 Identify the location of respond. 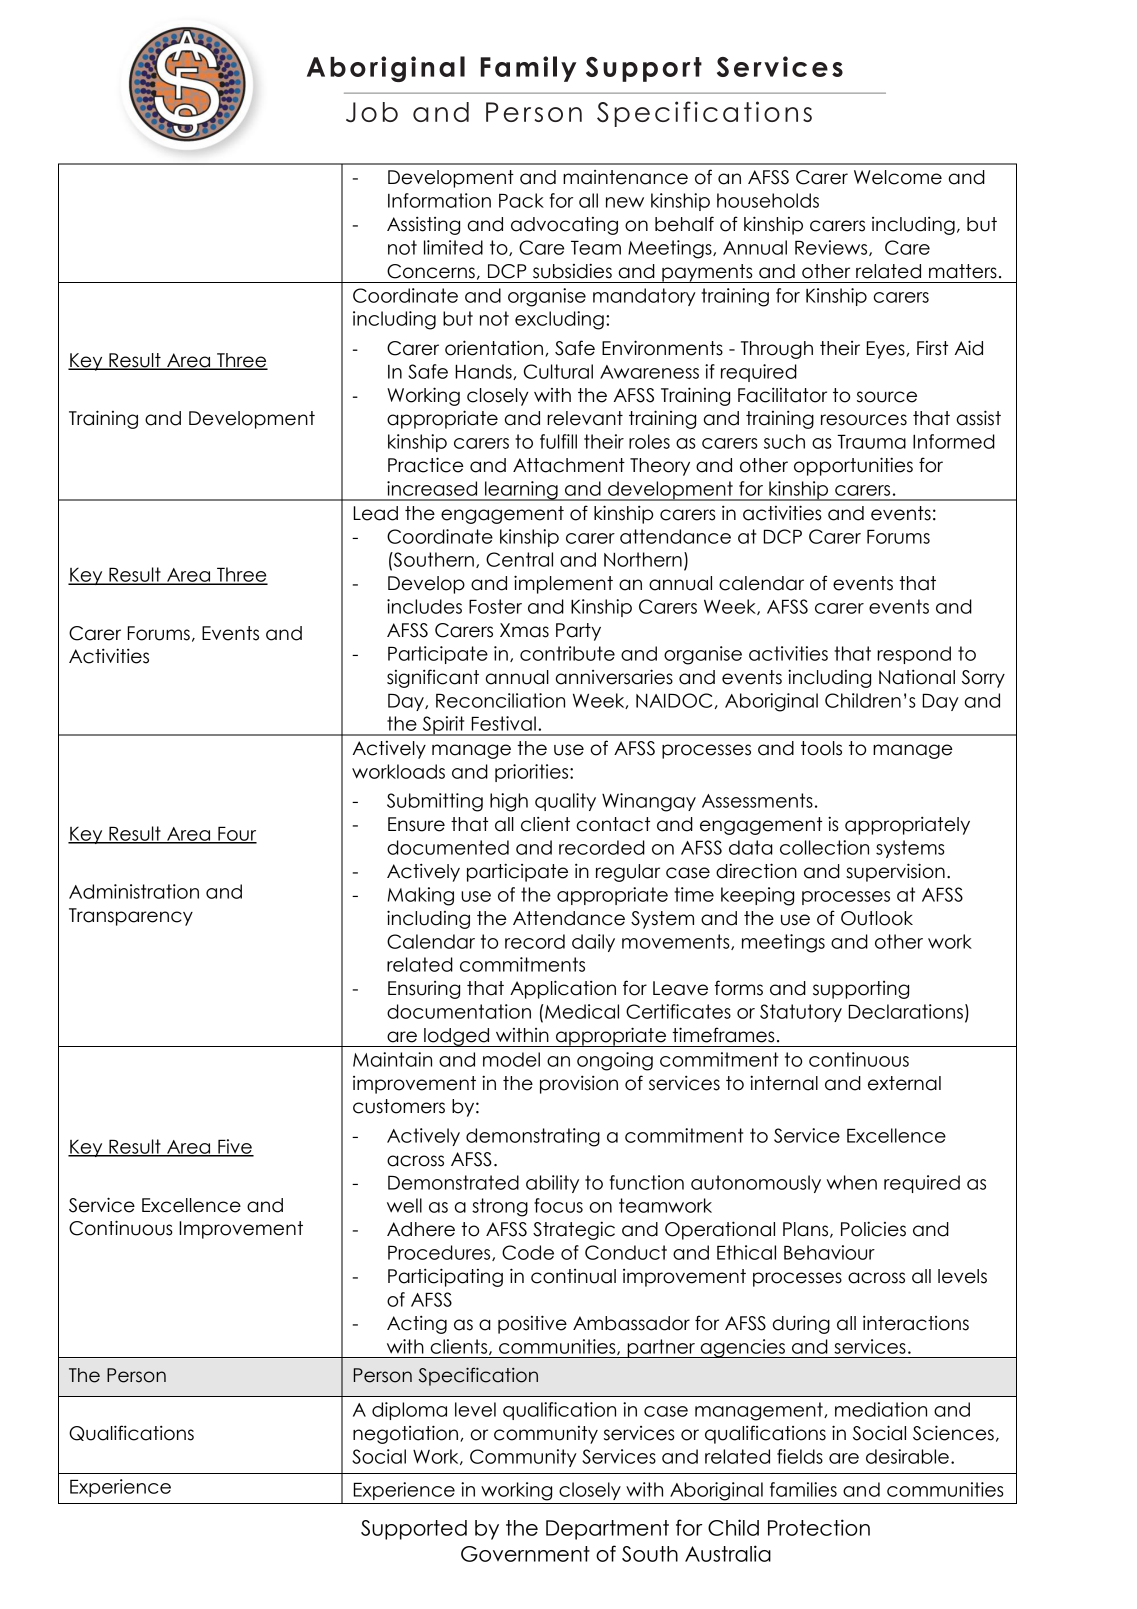
(914, 655).
